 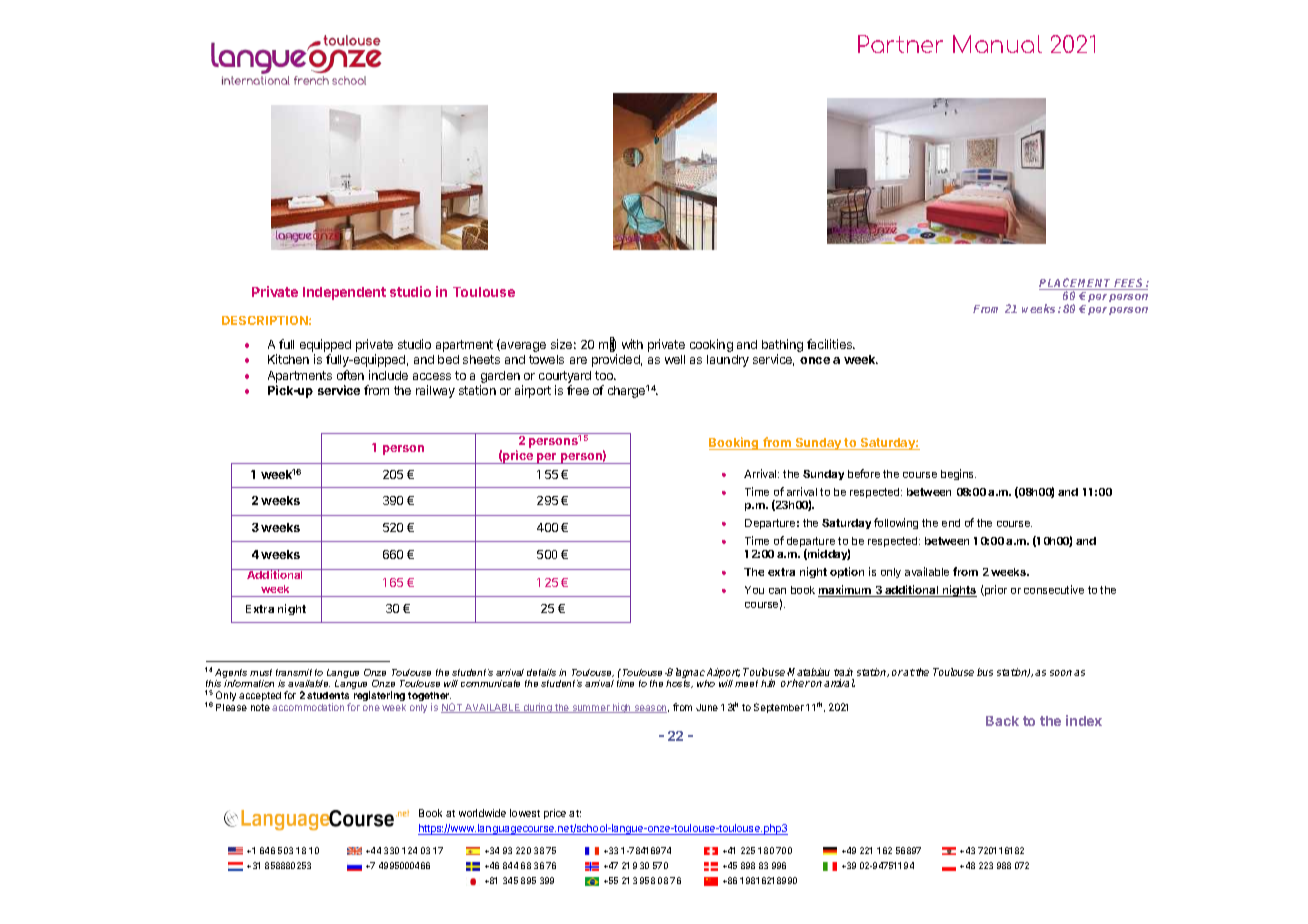 What do you see at coordinates (997, 44) in the image?
I see `Manual` at bounding box center [997, 44].
